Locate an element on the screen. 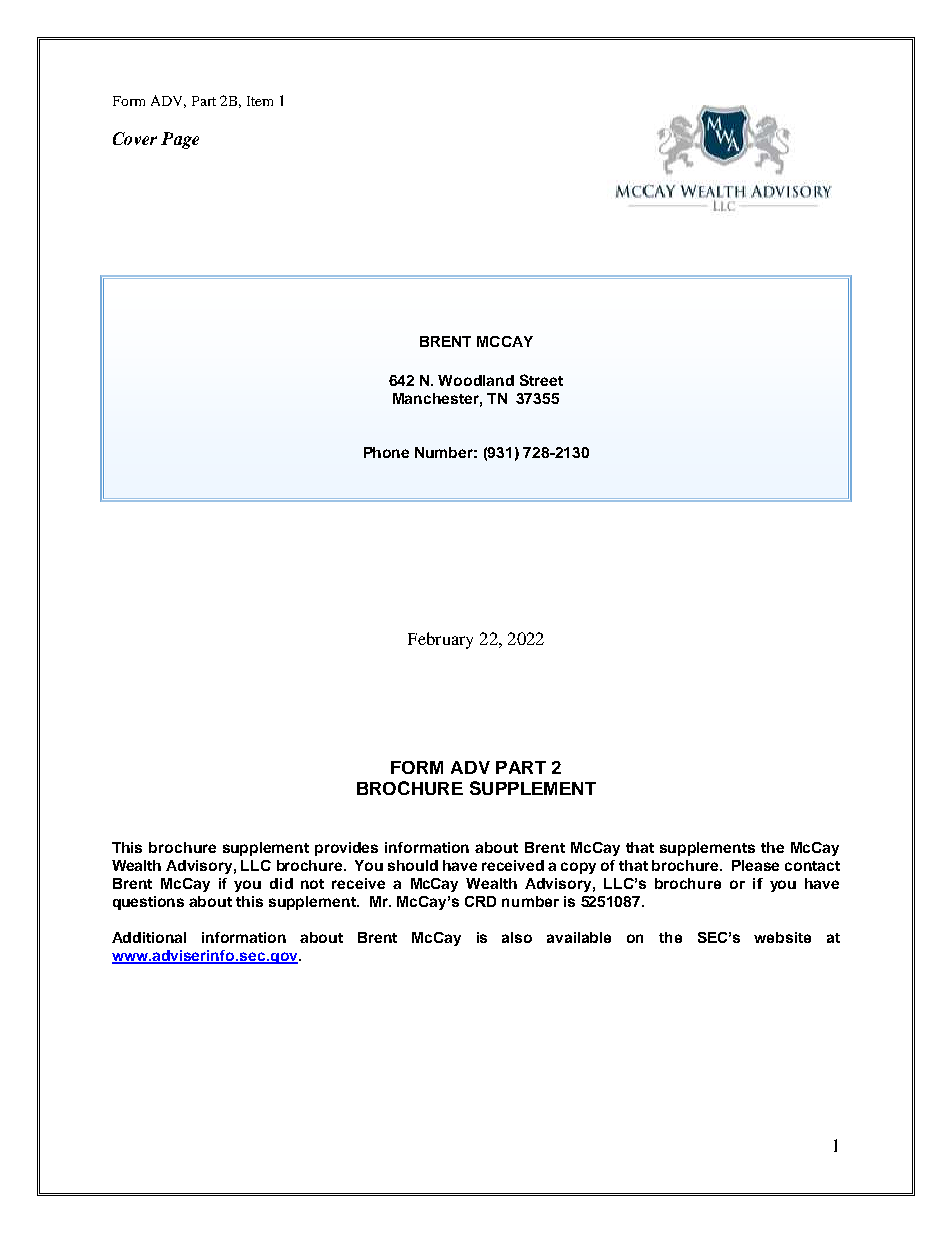 This screenshot has width=952, height=1233. should is located at coordinates (413, 865).
